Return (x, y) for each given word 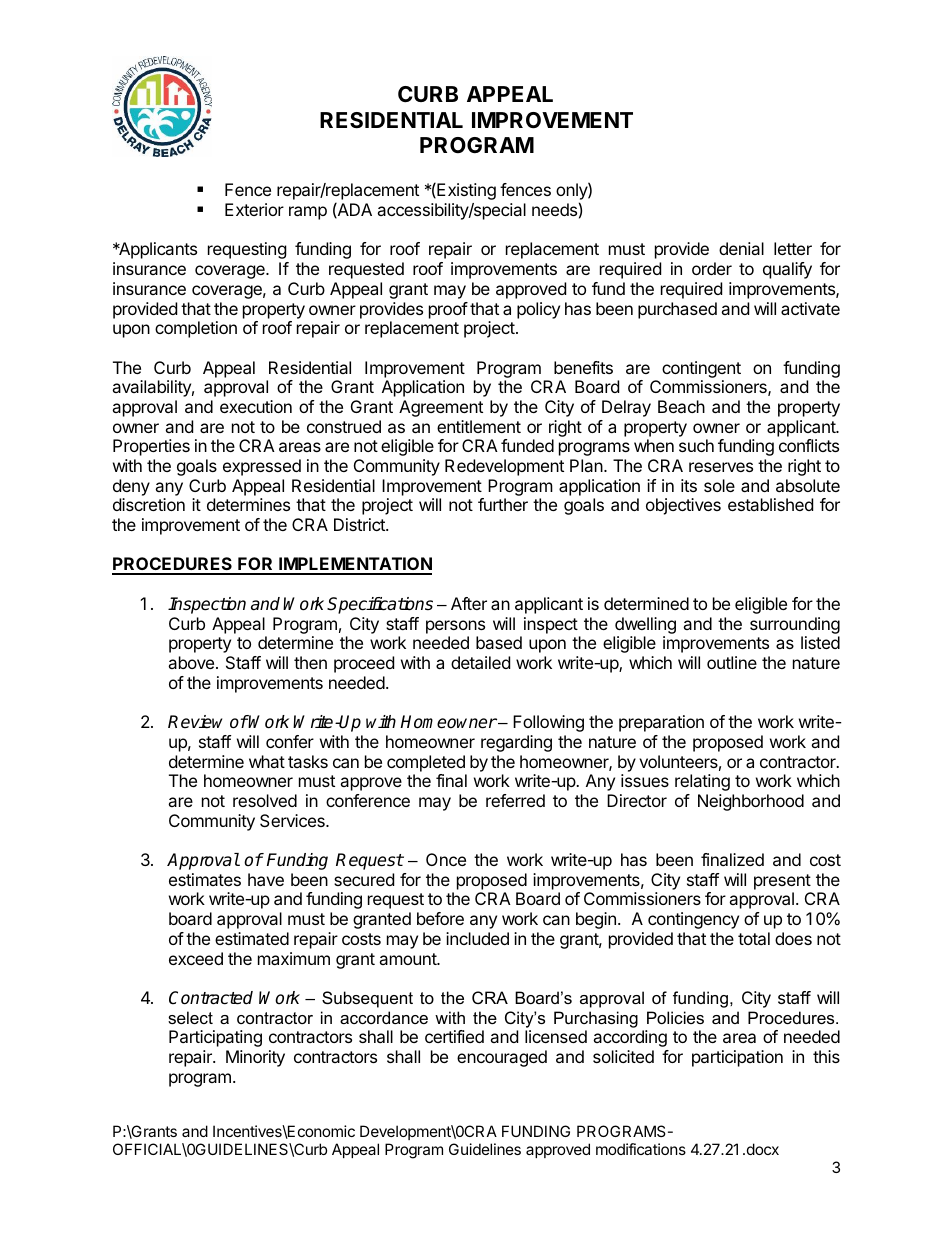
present (782, 882)
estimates (205, 879)
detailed (480, 662)
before (440, 918)
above (192, 662)
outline (732, 662)
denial (741, 248)
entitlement (479, 426)
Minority (255, 1058)
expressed (262, 467)
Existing (465, 191)
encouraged (502, 1058)
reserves (721, 467)
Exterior (254, 209)
